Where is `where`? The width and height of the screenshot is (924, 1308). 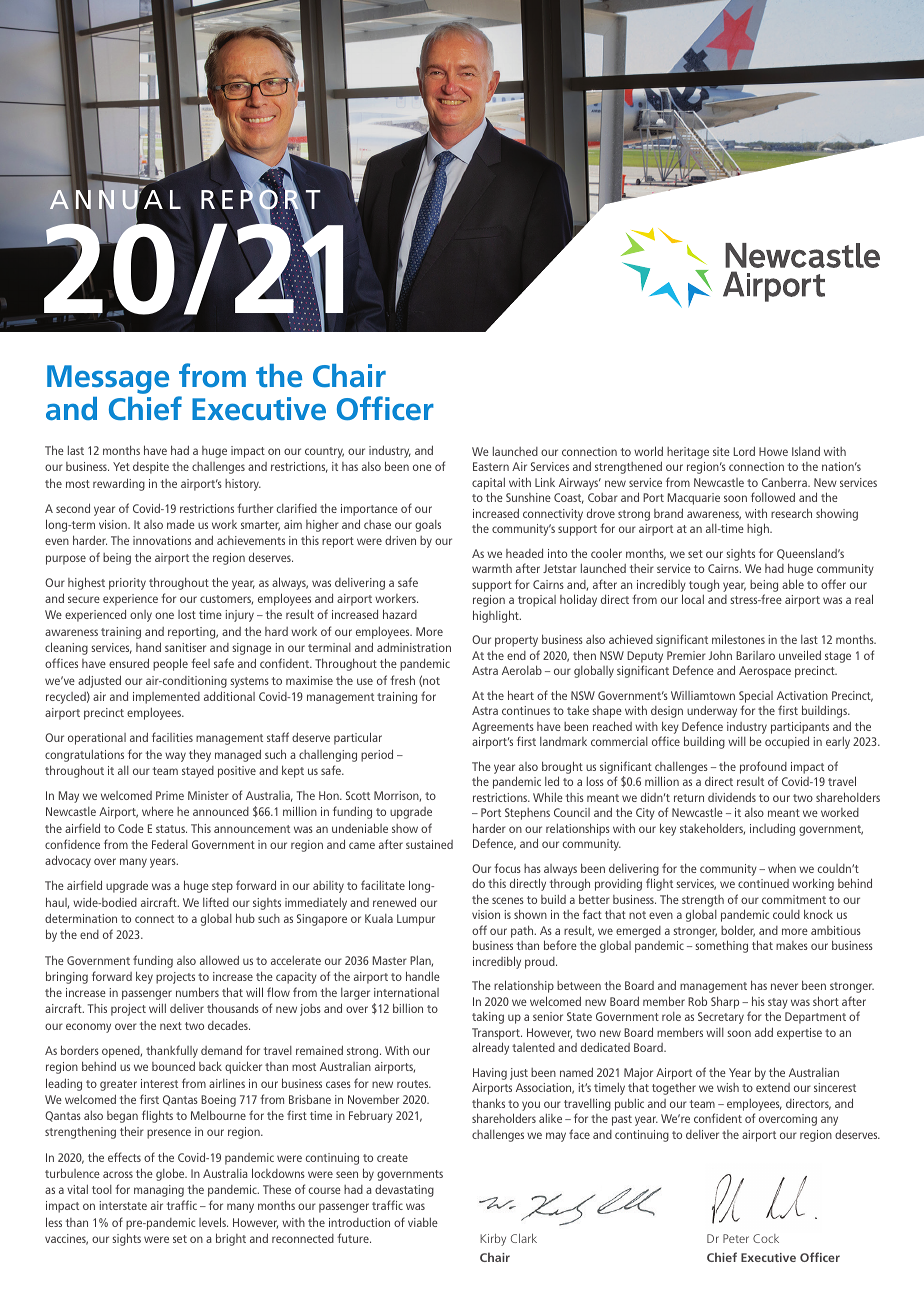
where is located at coordinates (158, 811).
